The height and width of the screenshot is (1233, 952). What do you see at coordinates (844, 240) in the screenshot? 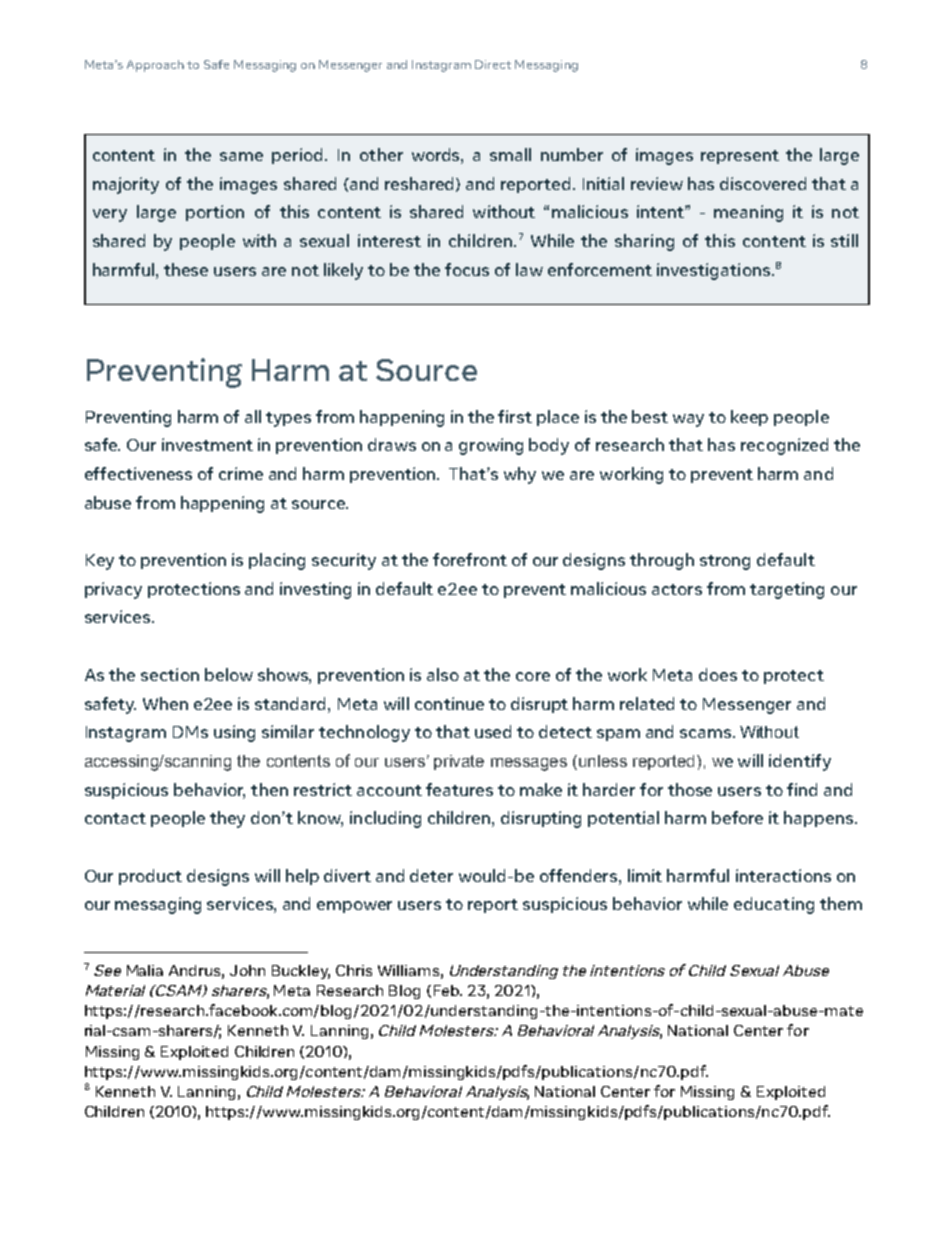
I see `still` at bounding box center [844, 240].
